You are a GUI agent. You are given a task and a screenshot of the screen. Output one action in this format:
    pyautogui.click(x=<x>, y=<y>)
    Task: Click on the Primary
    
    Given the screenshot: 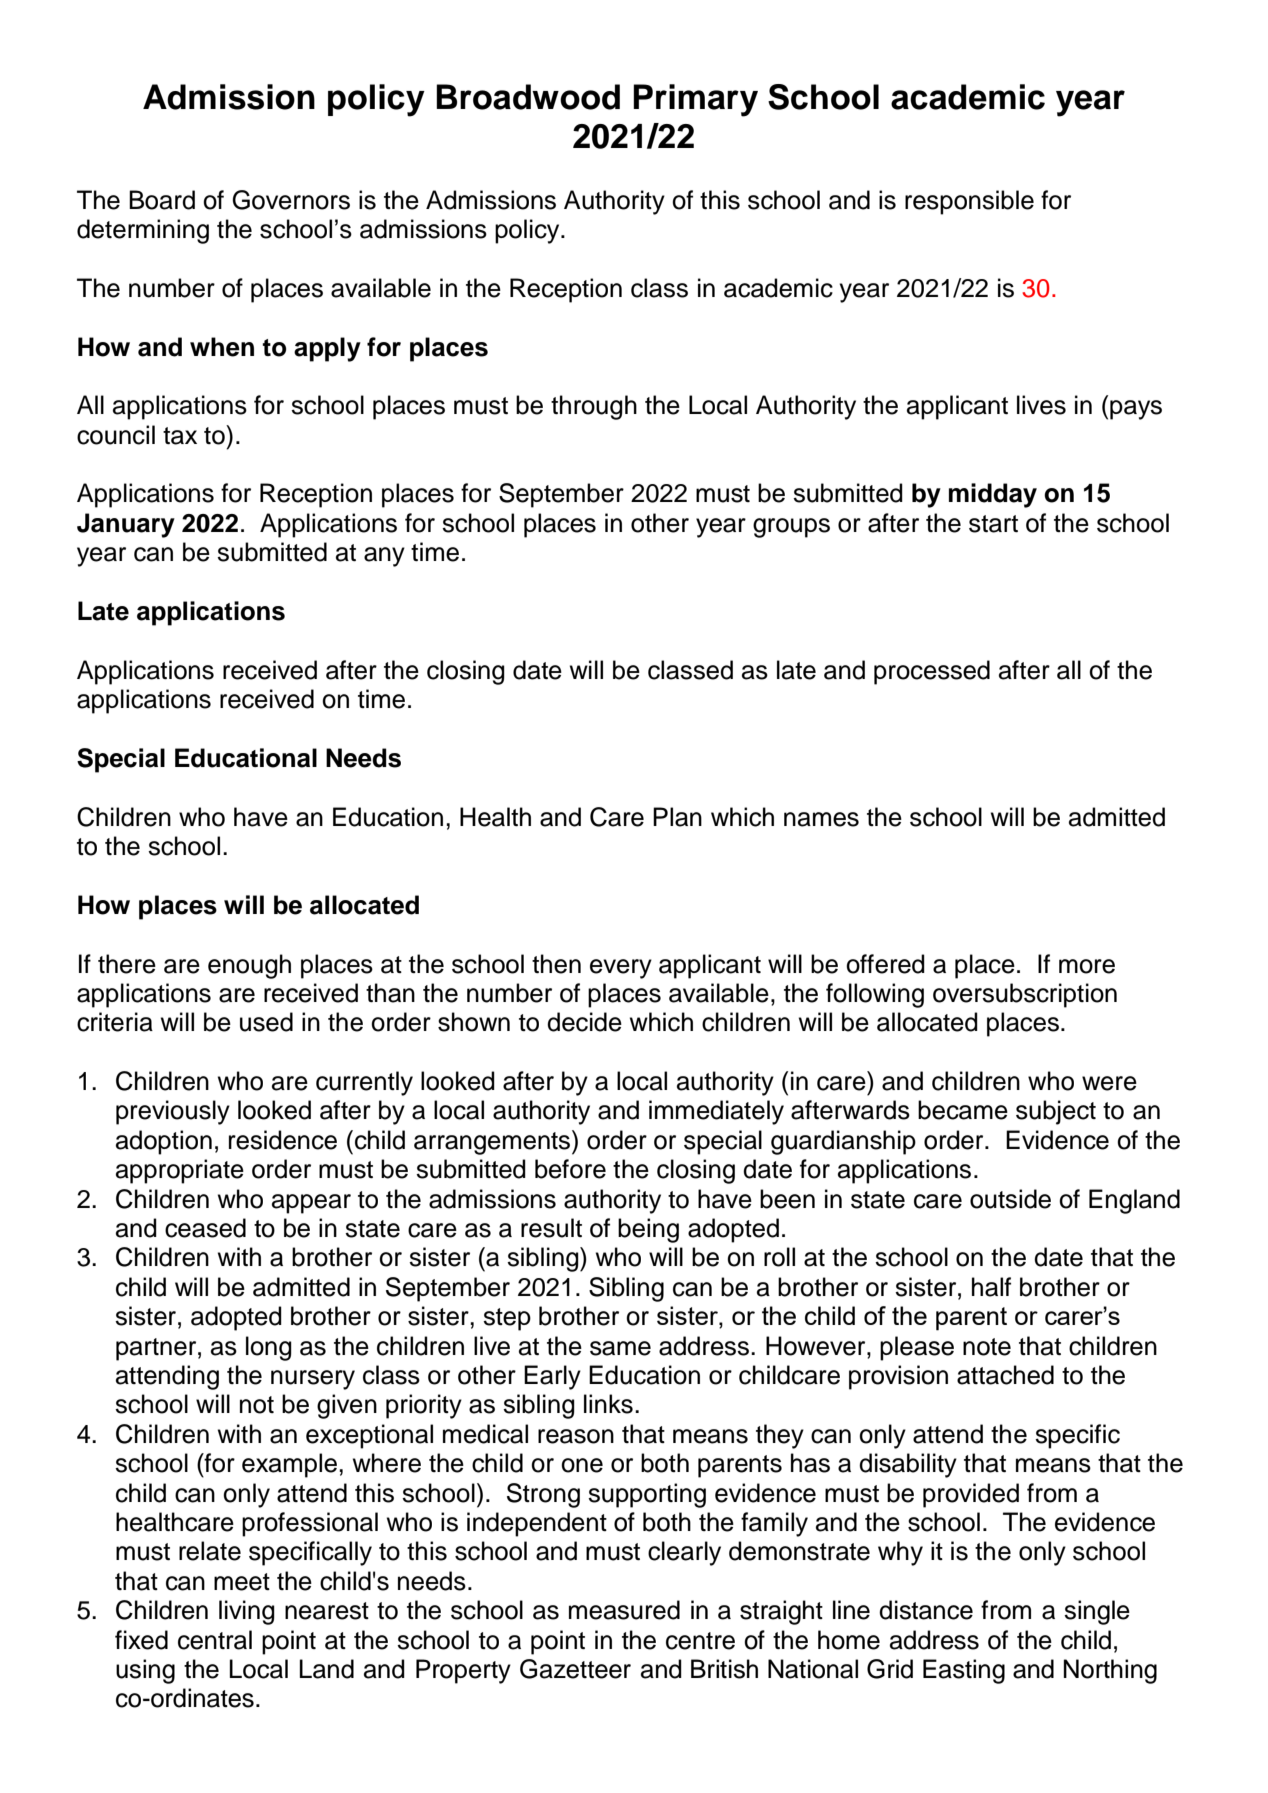 What is the action you would take?
    pyautogui.click(x=695, y=100)
